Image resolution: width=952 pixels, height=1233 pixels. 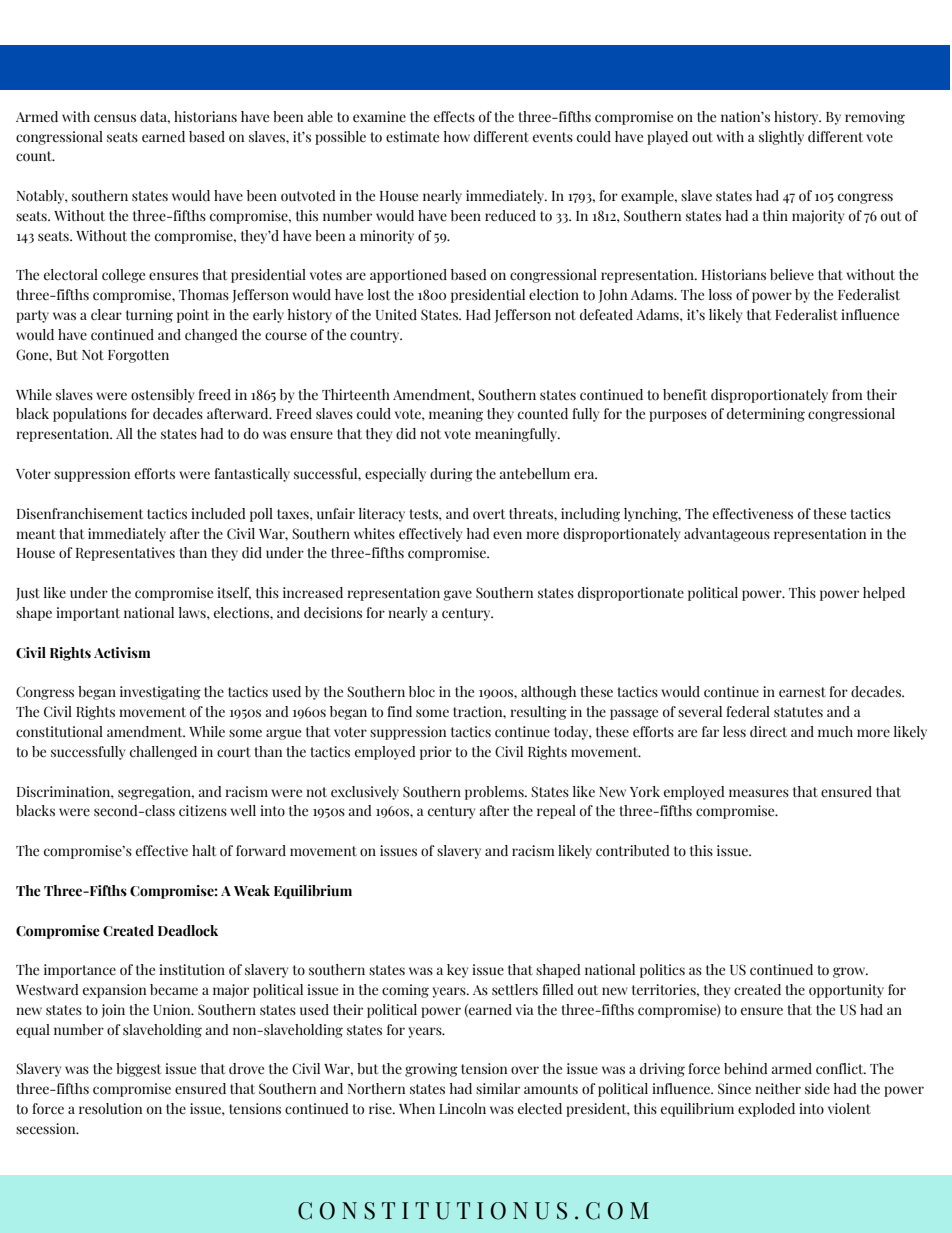 What do you see at coordinates (115, 118) in the screenshot?
I see `census` at bounding box center [115, 118].
